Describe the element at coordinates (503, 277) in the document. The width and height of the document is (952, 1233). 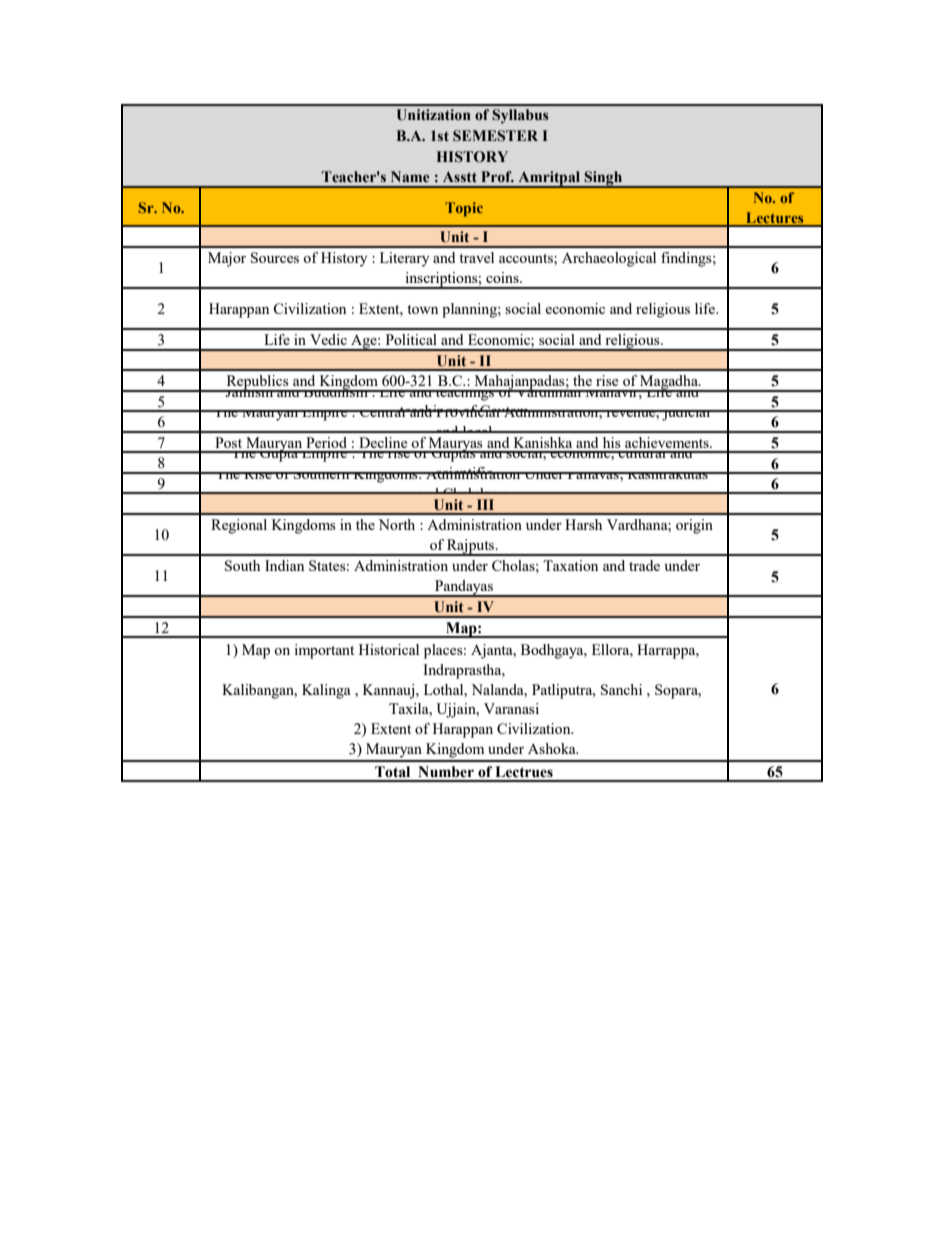
I see `coins` at that location.
